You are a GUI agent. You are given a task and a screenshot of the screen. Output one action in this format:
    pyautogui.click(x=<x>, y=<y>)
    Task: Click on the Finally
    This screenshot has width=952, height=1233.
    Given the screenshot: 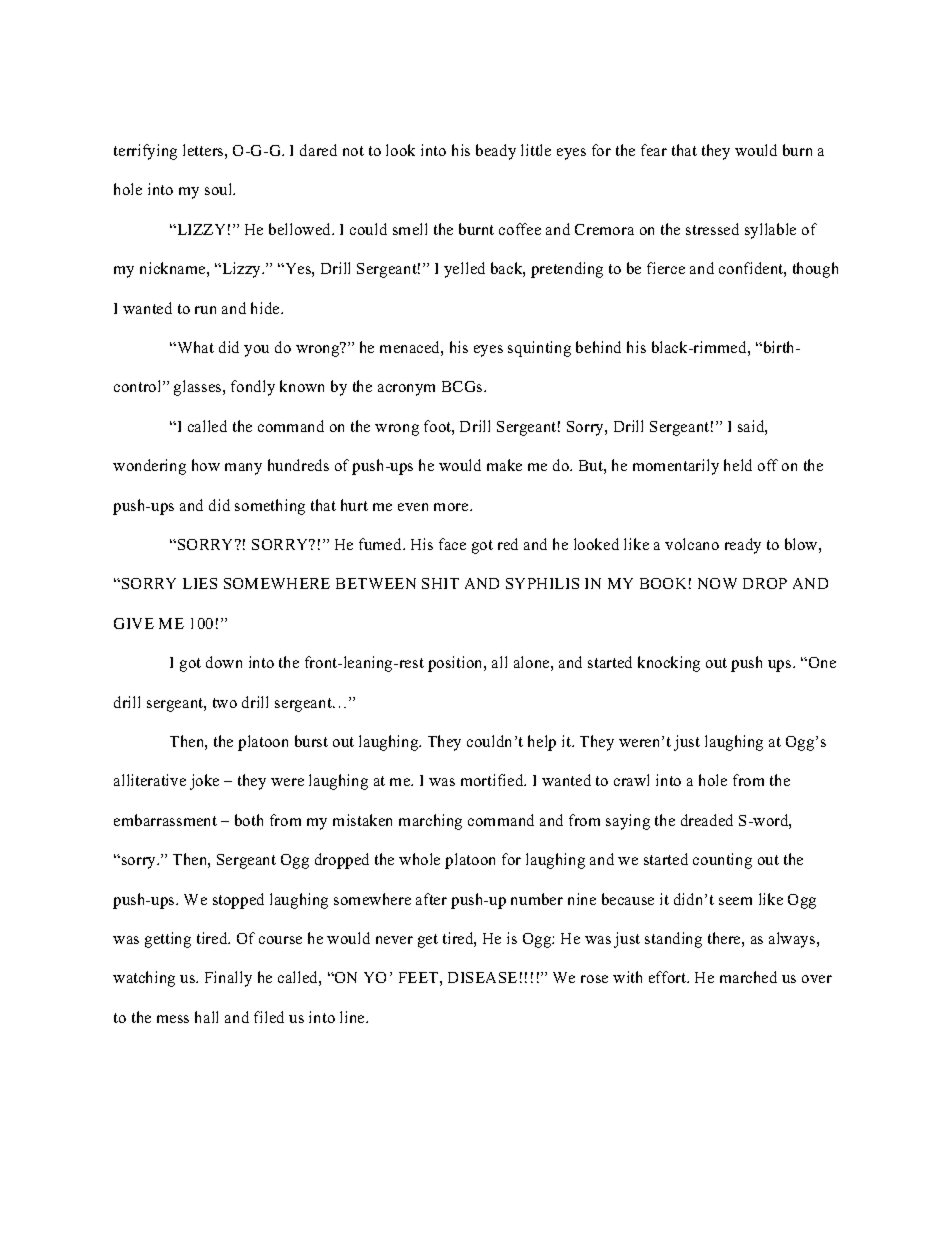 What is the action you would take?
    pyautogui.click(x=228, y=979)
